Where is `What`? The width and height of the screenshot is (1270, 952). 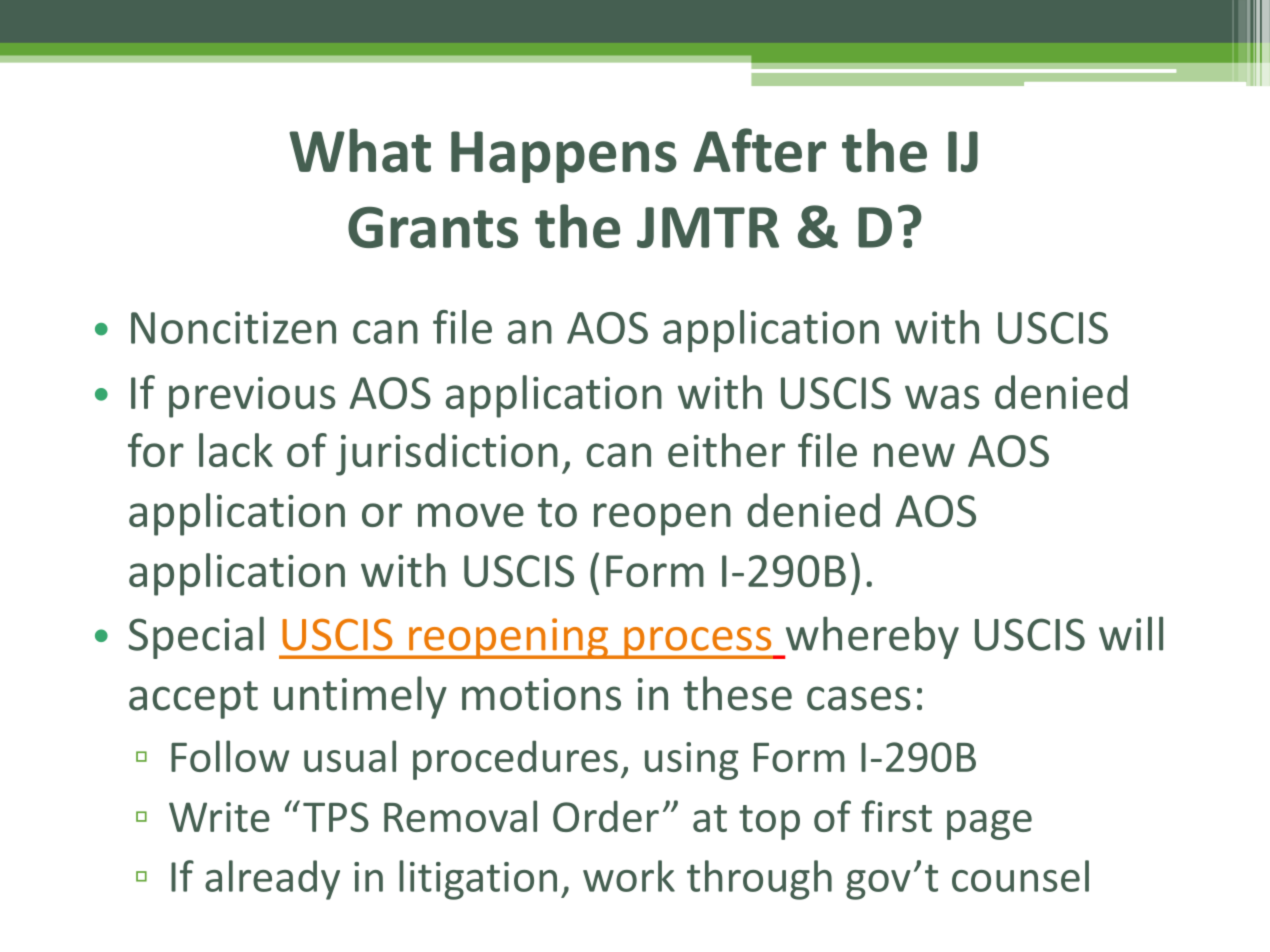
What is located at coordinates (360, 150).
